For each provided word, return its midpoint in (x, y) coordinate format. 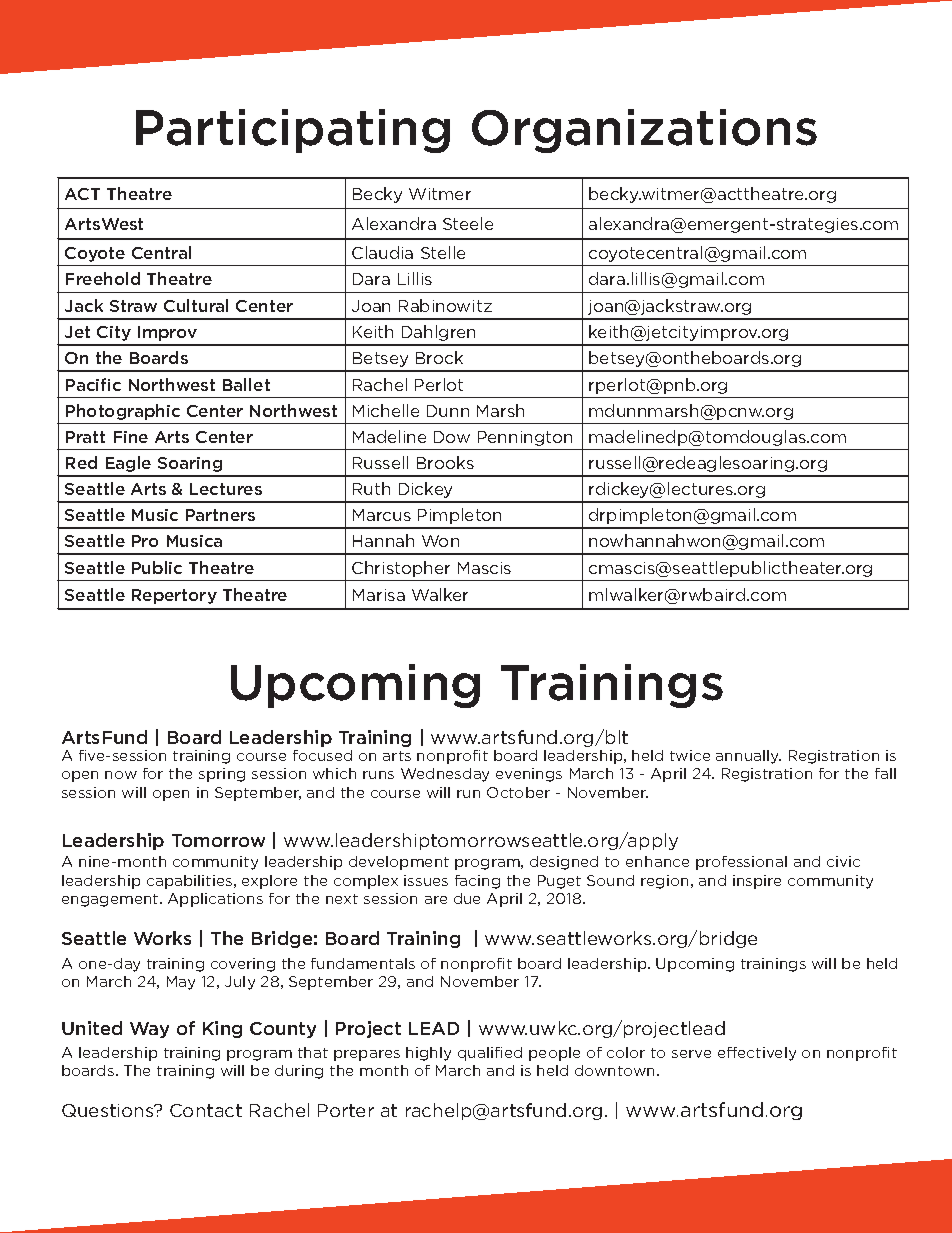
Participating (293, 131)
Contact (206, 1110)
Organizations (644, 131)
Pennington (525, 438)
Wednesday (445, 775)
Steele (468, 223)
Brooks (445, 462)
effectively (757, 1054)
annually (748, 757)
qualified (490, 1054)
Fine (131, 437)
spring (222, 775)
